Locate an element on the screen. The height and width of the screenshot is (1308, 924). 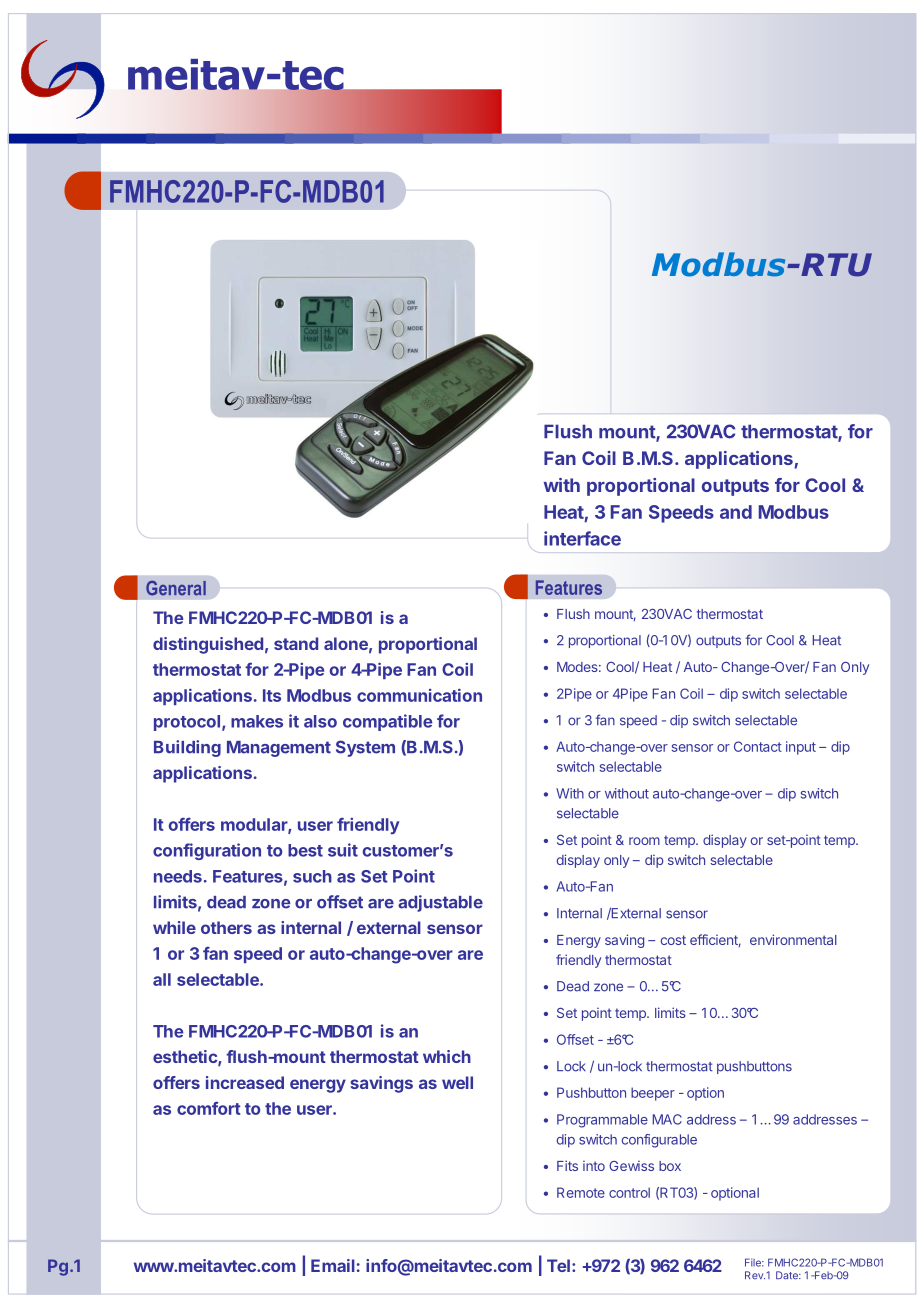
communication is located at coordinates (419, 695).
